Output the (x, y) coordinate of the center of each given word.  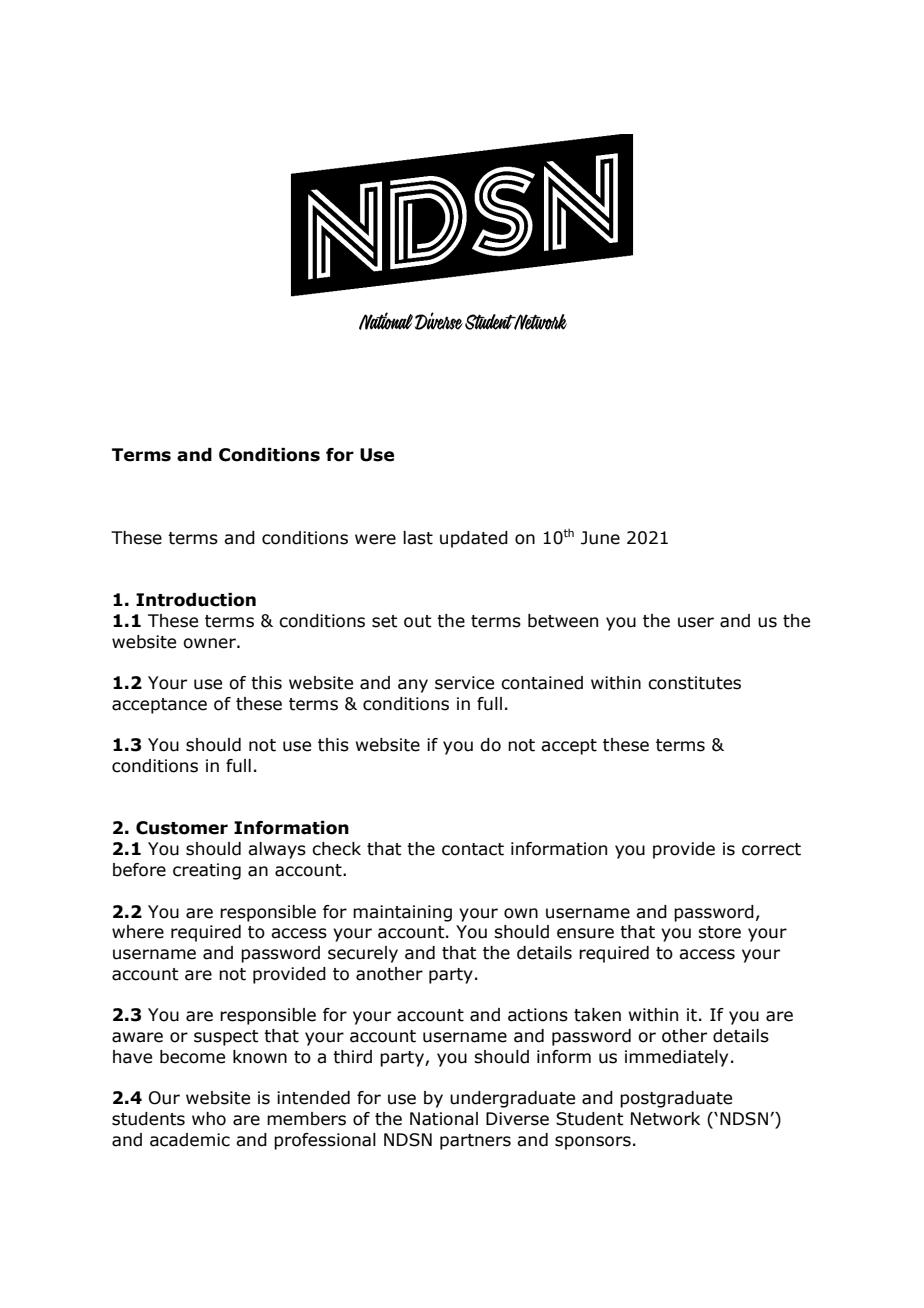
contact (473, 849)
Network (665, 1119)
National (444, 1119)
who (209, 1119)
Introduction (196, 600)
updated (474, 539)
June (600, 538)
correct (771, 849)
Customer (182, 828)
